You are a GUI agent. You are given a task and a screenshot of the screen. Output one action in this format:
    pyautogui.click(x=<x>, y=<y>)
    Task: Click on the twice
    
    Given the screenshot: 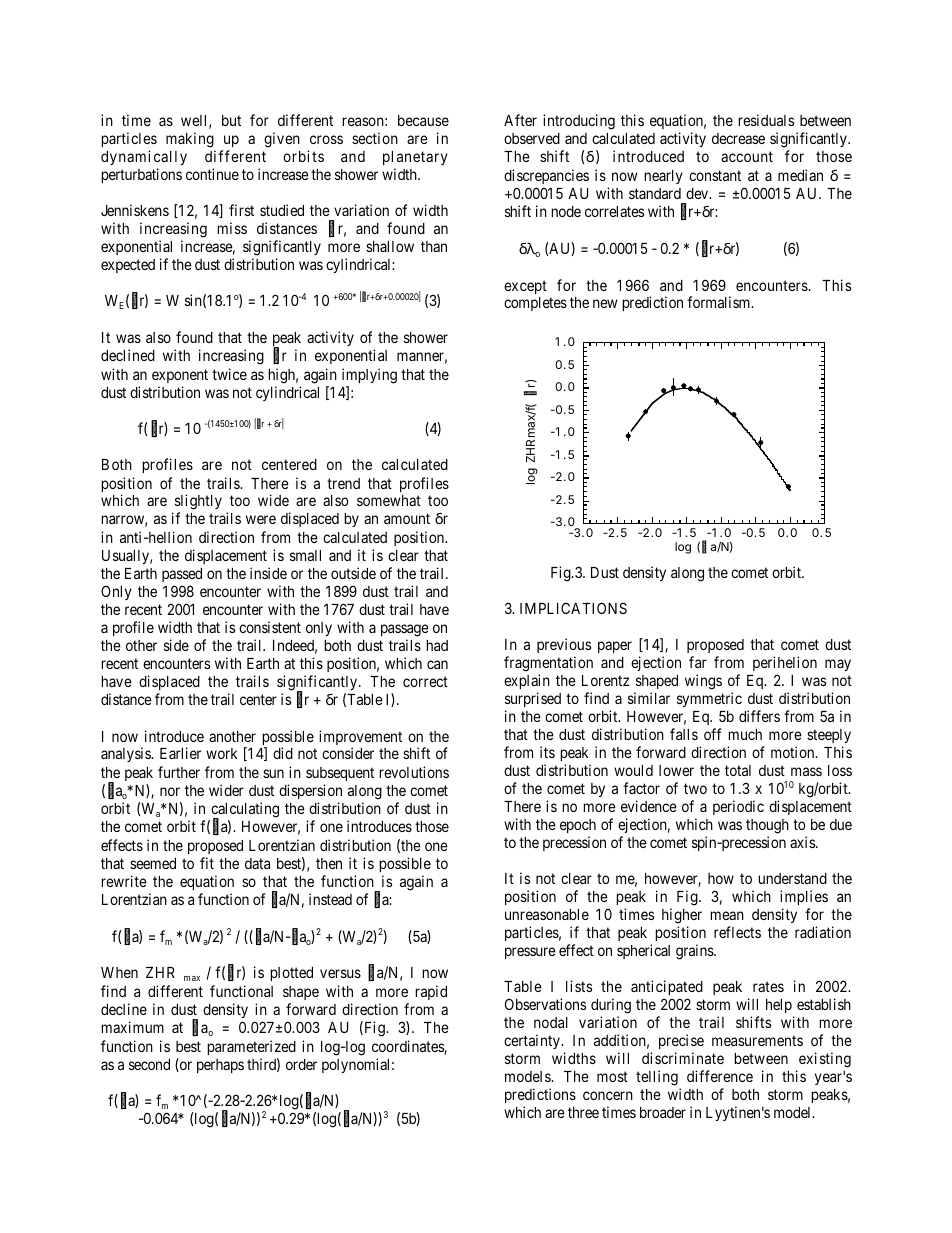 What is the action you would take?
    pyautogui.click(x=229, y=374)
